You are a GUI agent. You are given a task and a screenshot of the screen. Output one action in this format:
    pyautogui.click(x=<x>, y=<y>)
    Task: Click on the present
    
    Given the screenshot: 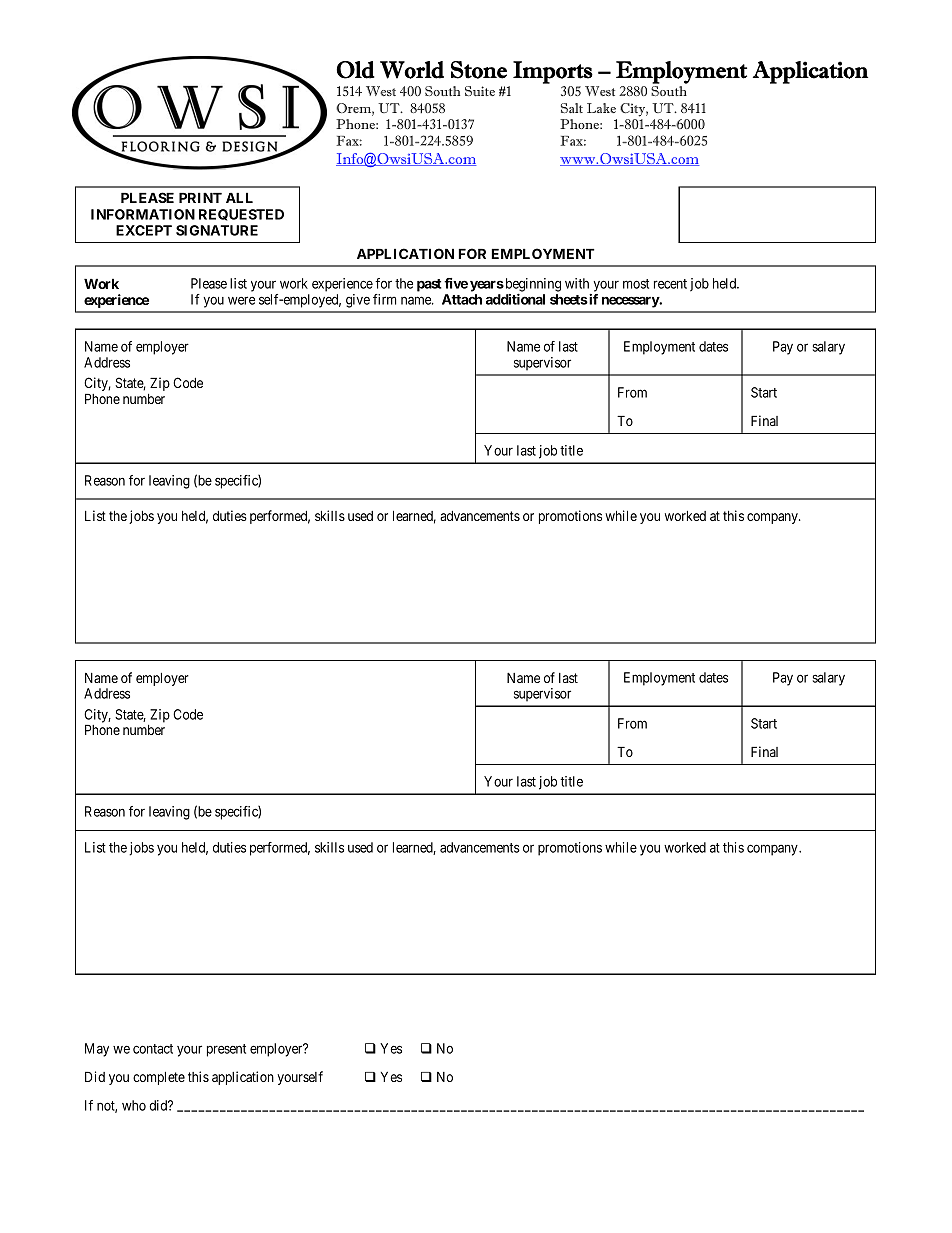 What is the action you would take?
    pyautogui.click(x=226, y=1050)
